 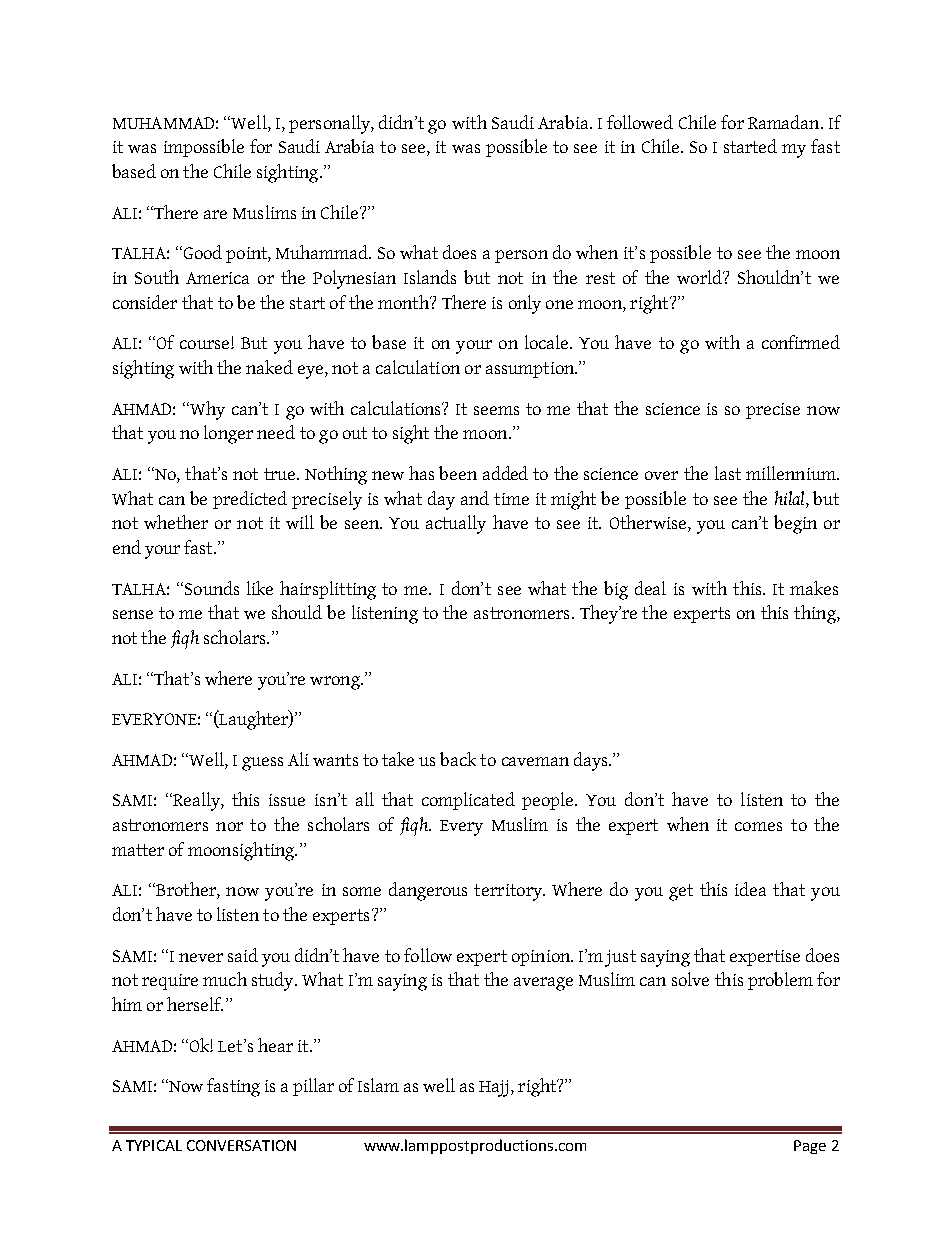 I want to click on Really, so click(x=196, y=801).
